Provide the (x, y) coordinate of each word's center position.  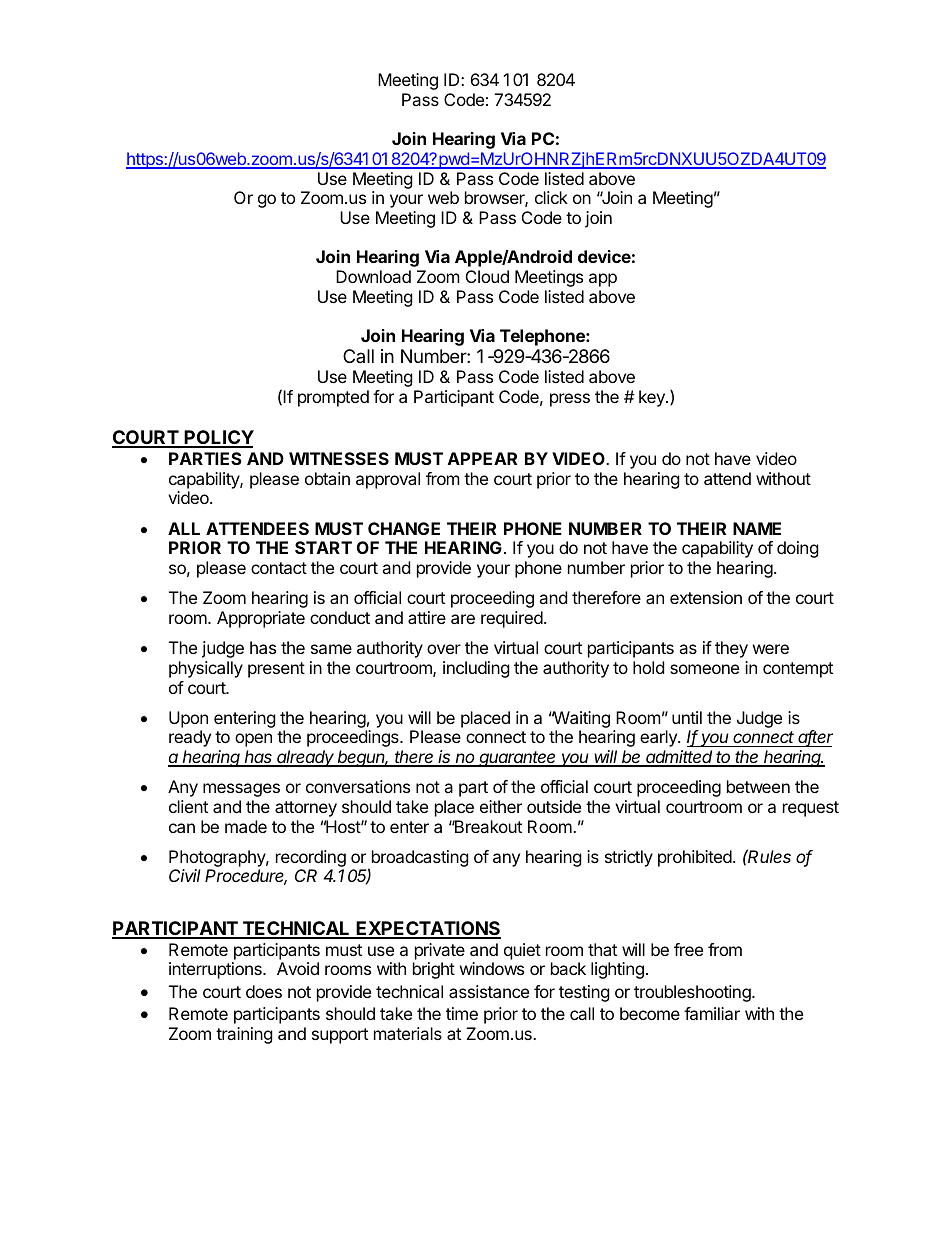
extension (706, 597)
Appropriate (261, 619)
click (551, 197)
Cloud (487, 276)
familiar (712, 1013)
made (246, 826)
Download (373, 276)
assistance (489, 991)
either (501, 806)
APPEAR (482, 458)
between (758, 786)
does (264, 991)
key (653, 398)
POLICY (218, 438)
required (513, 619)
